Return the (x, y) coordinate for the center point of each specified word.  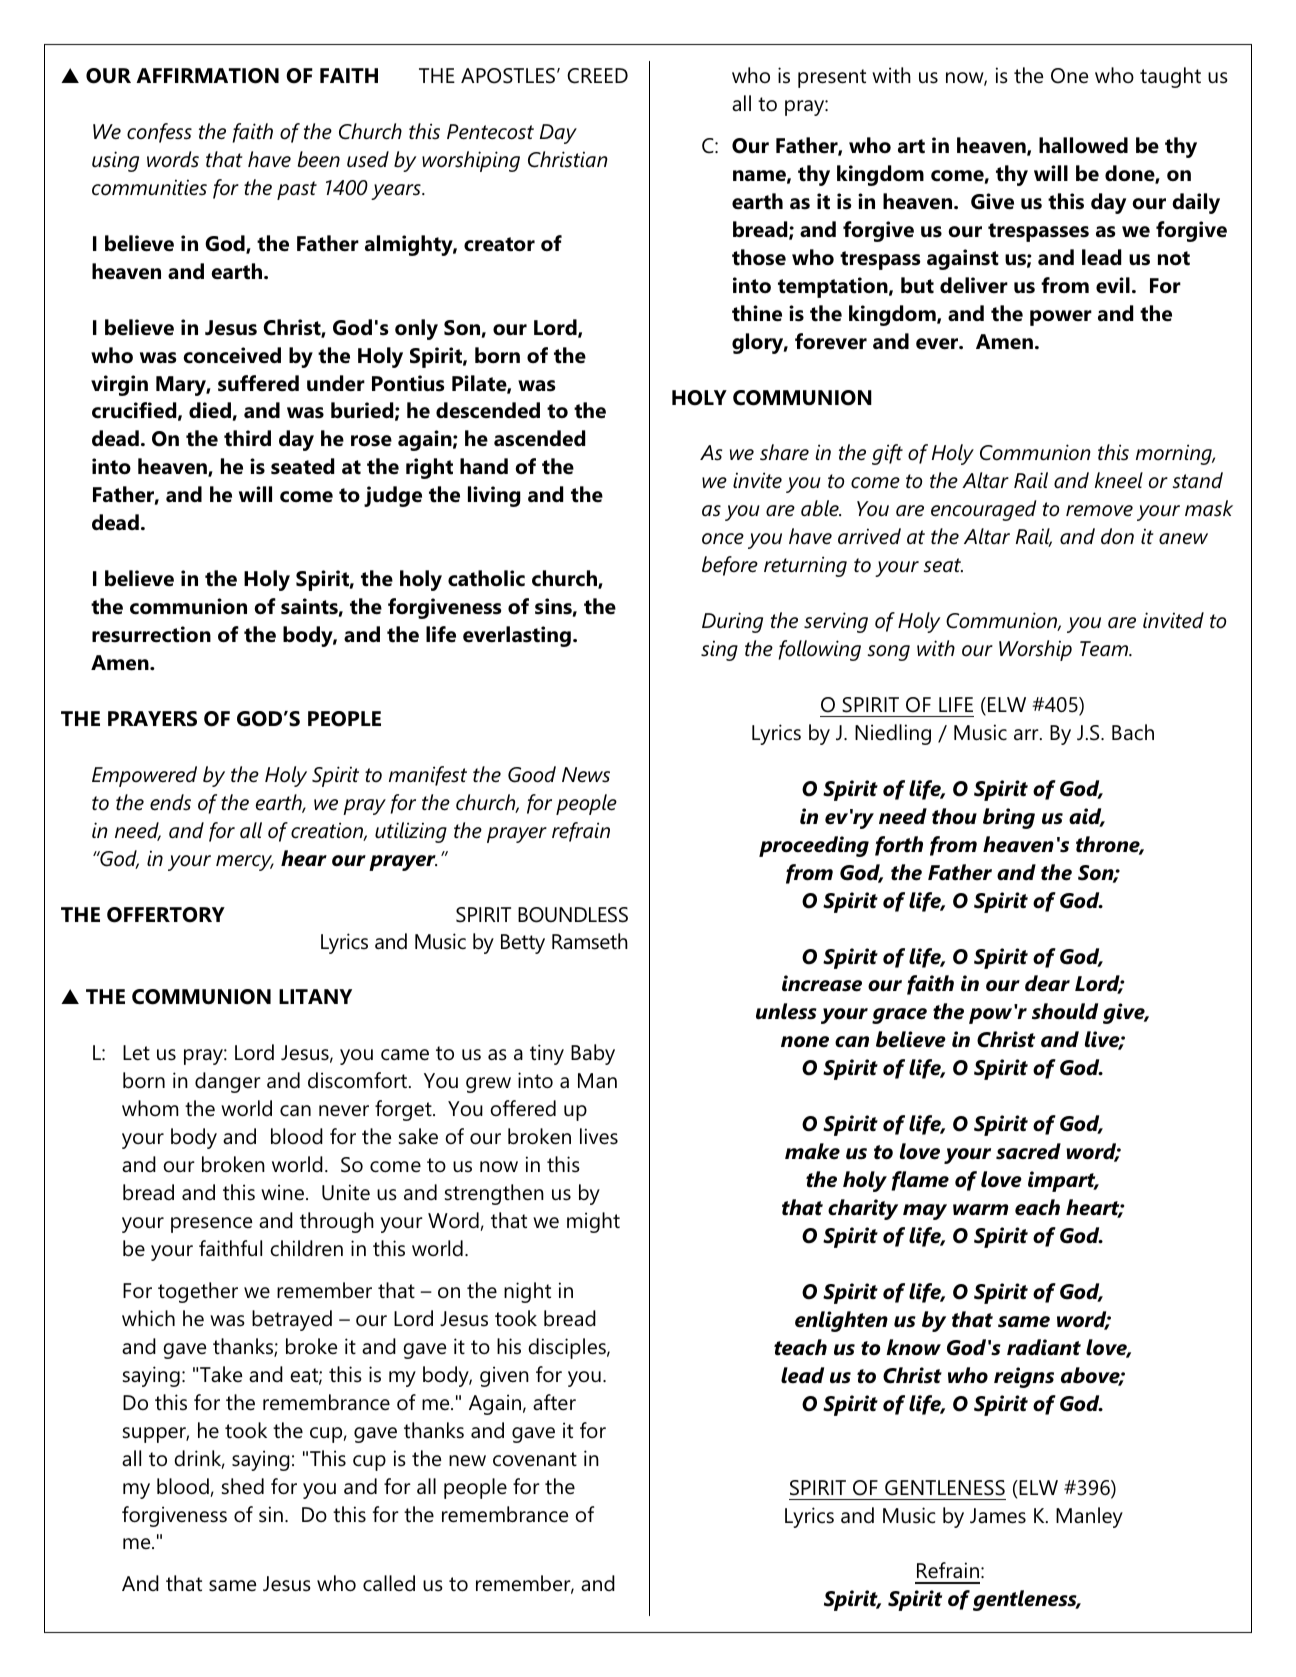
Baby (593, 1054)
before (730, 566)
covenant (535, 1459)
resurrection (151, 634)
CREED (597, 76)
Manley (1089, 1517)
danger (228, 1082)
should (1065, 1011)
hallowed (1083, 145)
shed (243, 1486)
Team (1105, 649)
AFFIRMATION (207, 76)
